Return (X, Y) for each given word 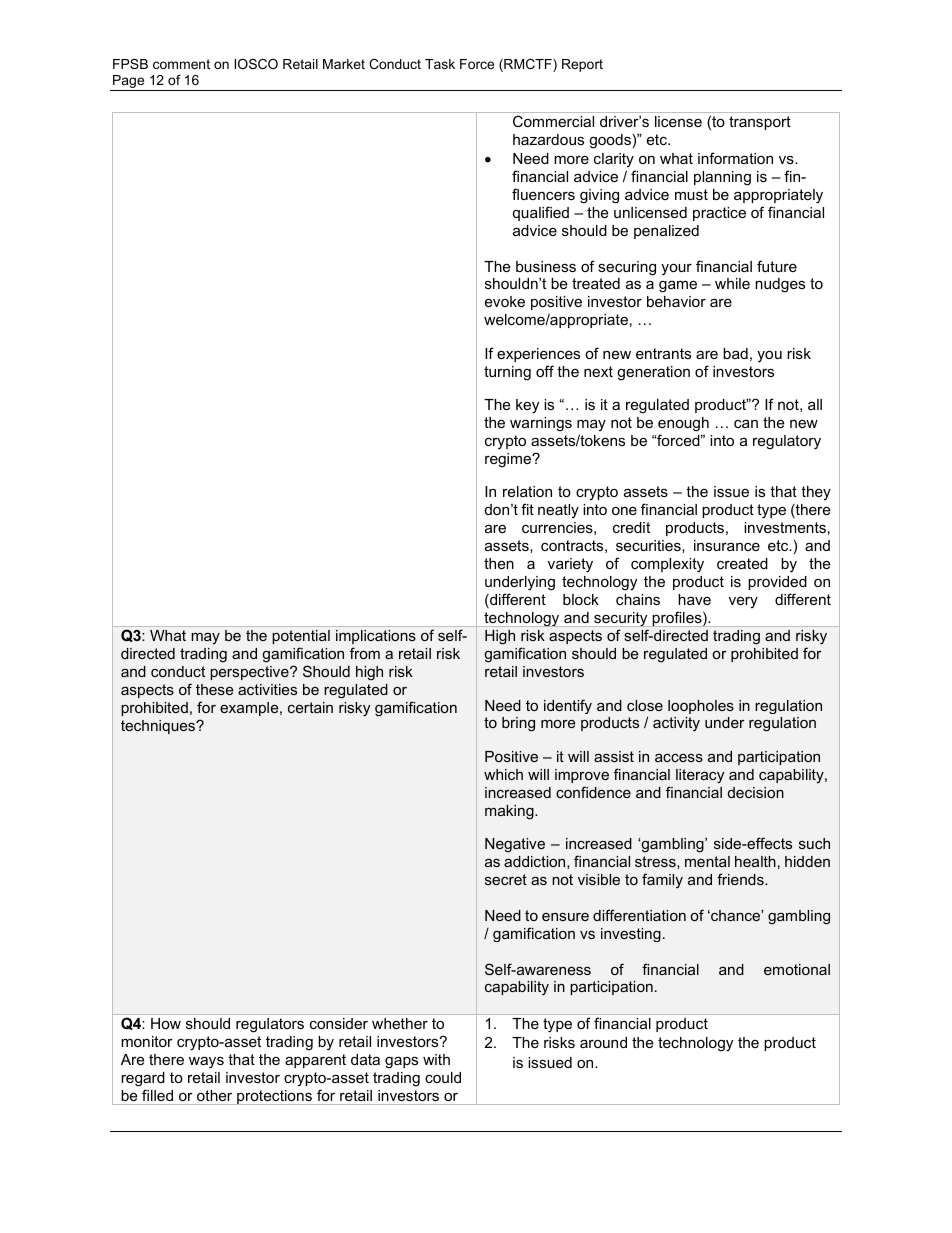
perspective (250, 673)
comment (181, 64)
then (499, 563)
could (443, 1077)
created (742, 563)
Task (440, 64)
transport (760, 123)
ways (206, 1062)
